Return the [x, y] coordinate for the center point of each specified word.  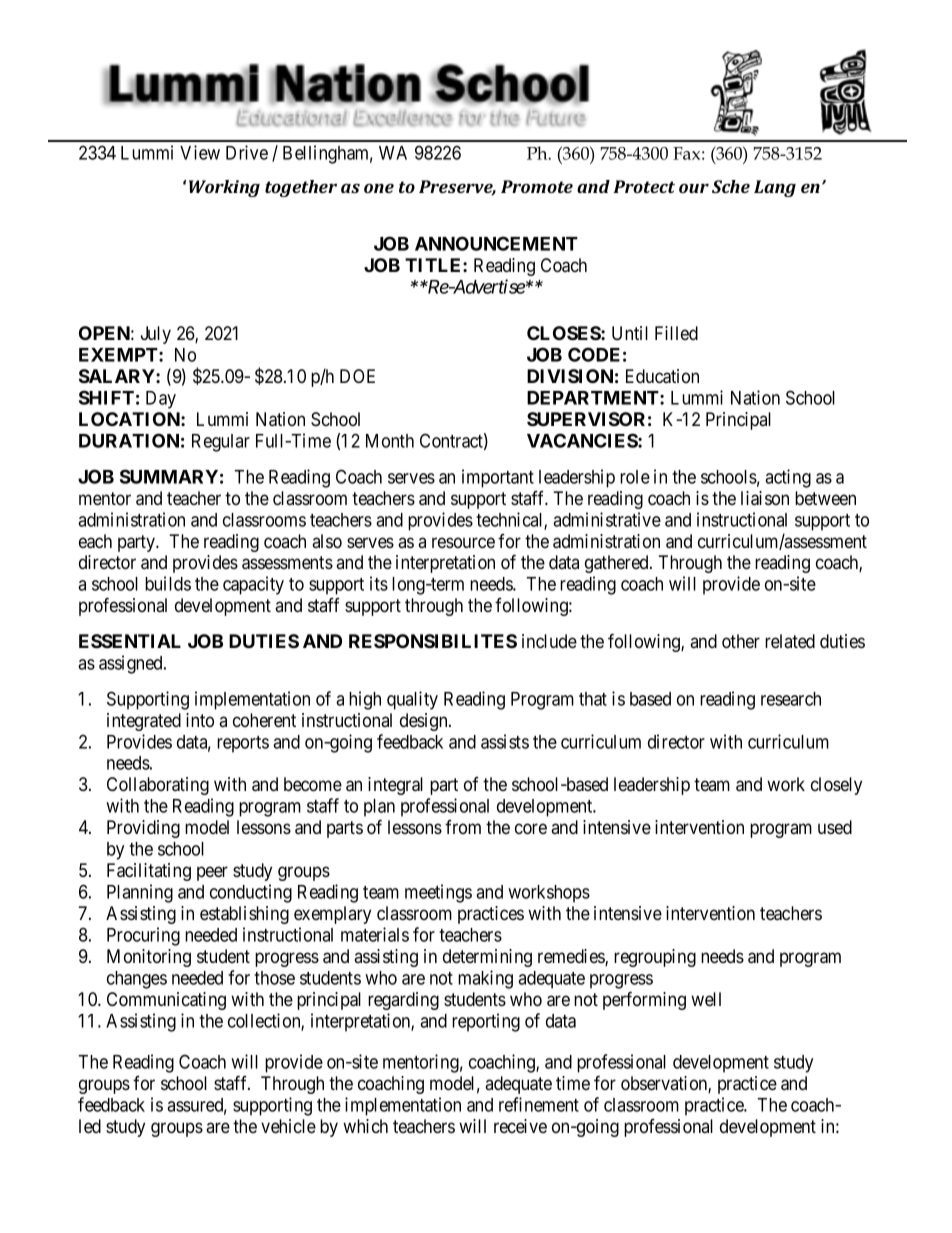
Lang [775, 188]
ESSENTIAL [130, 641]
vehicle [288, 1126]
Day [161, 400]
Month [390, 441]
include [549, 641]
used [835, 827]
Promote [537, 186]
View [200, 152]
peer [212, 873]
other [741, 641]
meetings [438, 893]
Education [662, 376]
